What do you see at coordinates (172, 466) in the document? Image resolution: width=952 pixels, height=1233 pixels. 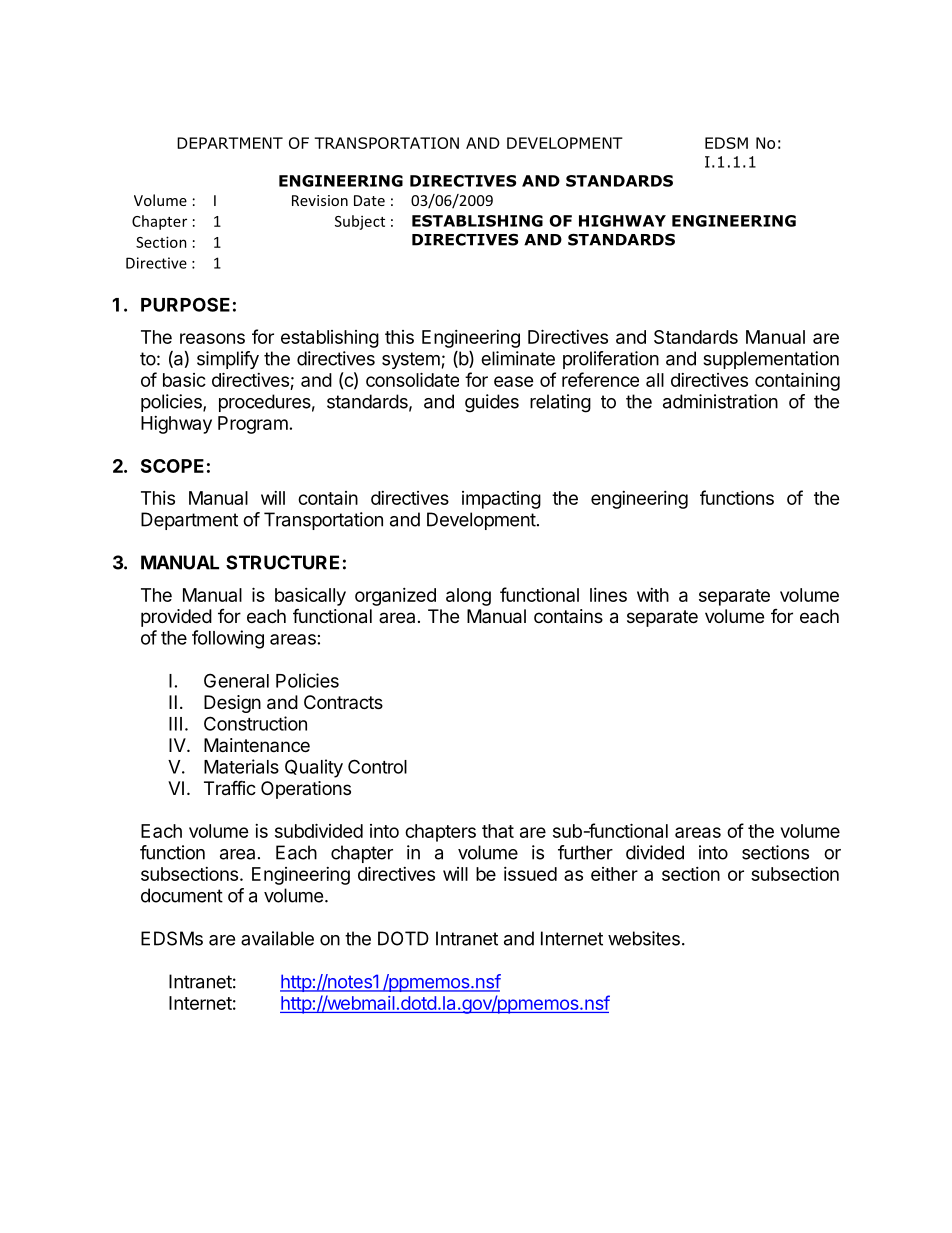 I see `SCOPE` at bounding box center [172, 466].
